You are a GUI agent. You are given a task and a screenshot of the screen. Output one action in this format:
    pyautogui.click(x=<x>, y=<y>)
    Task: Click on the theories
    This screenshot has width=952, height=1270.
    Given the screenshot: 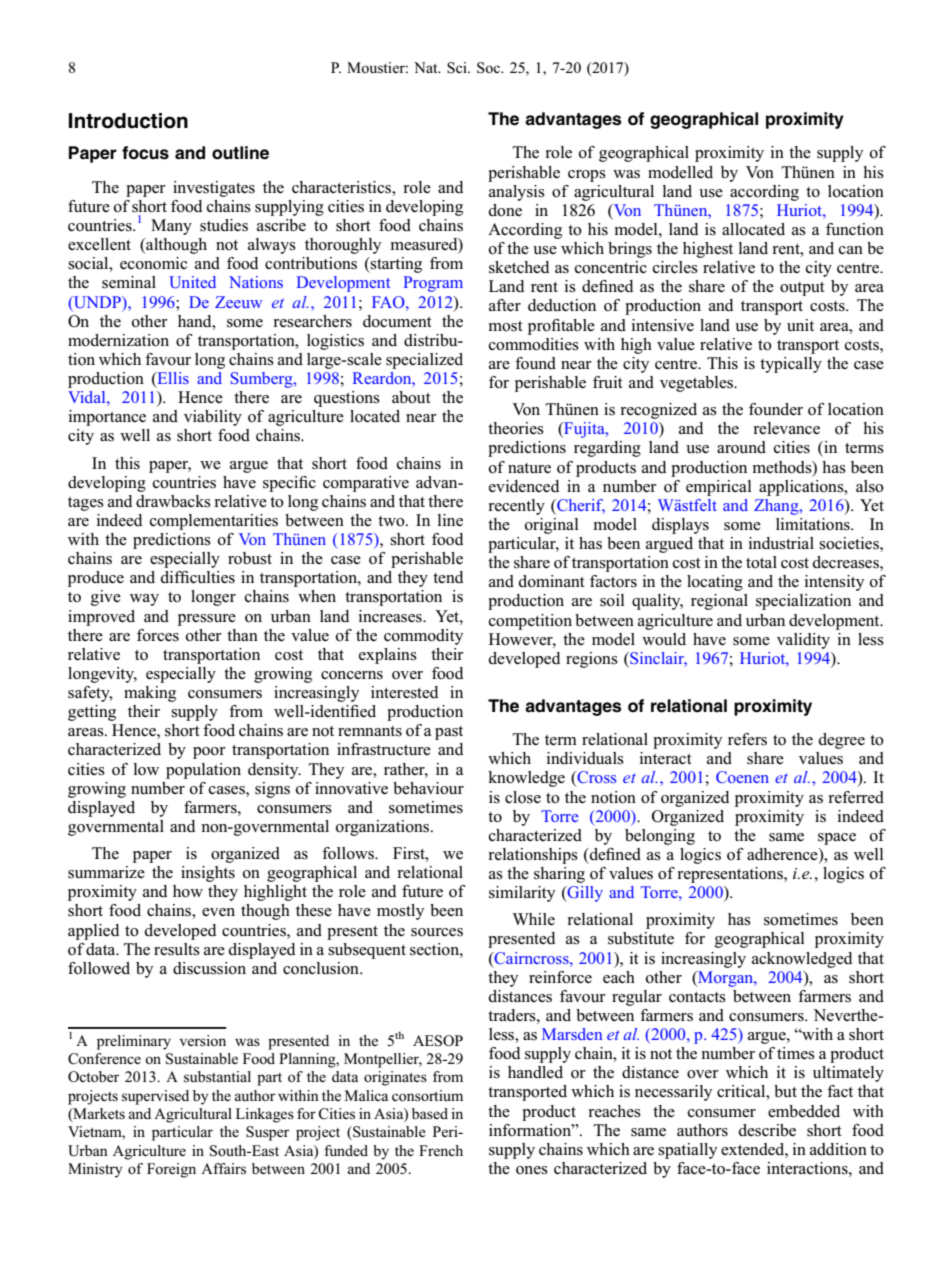 What is the action you would take?
    pyautogui.click(x=516, y=428)
